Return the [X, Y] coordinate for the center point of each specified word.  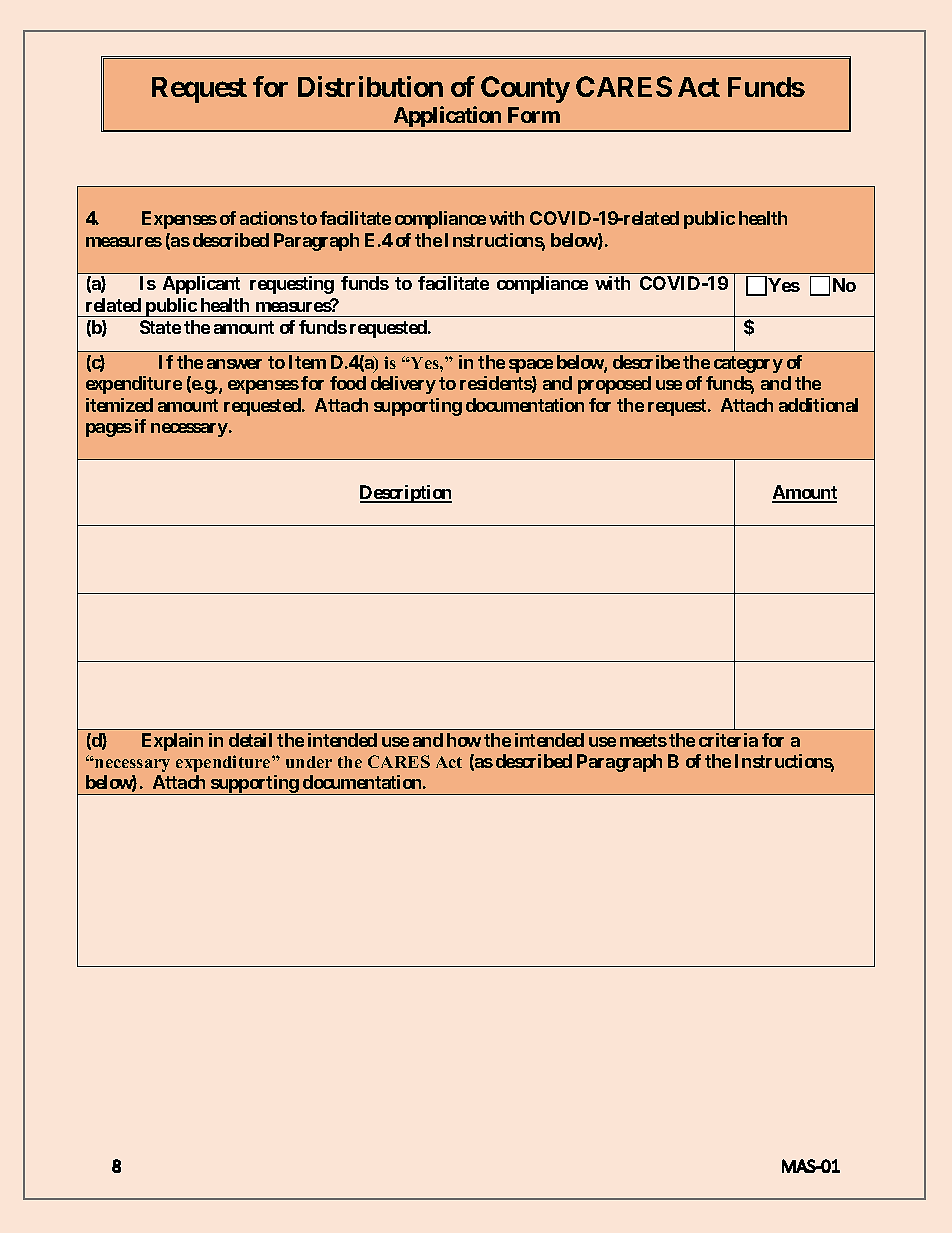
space [531, 366]
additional [818, 405]
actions [269, 218]
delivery [403, 385]
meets [643, 740]
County [525, 89]
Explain [172, 742]
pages [109, 430]
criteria [728, 740]
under [309, 762]
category [748, 364]
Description [406, 494]
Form [534, 115]
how [464, 740]
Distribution [370, 86]
